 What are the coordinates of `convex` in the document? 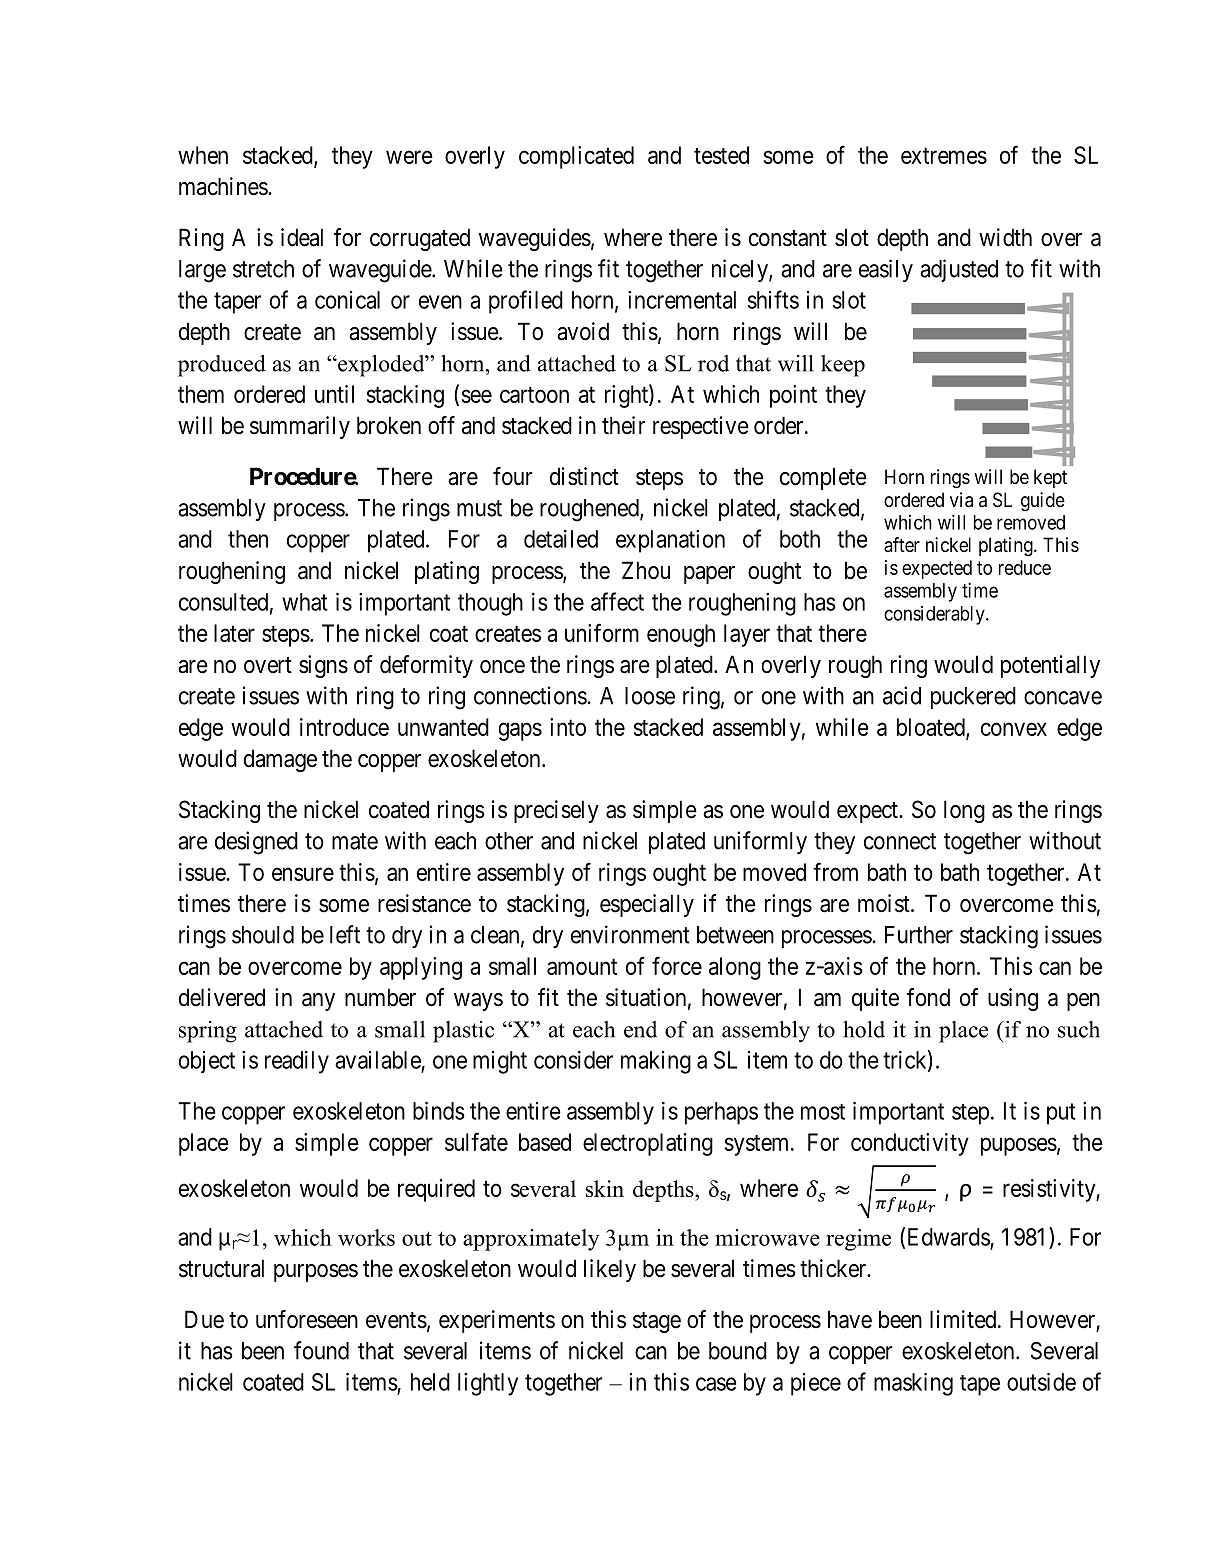 It's located at (1014, 729).
